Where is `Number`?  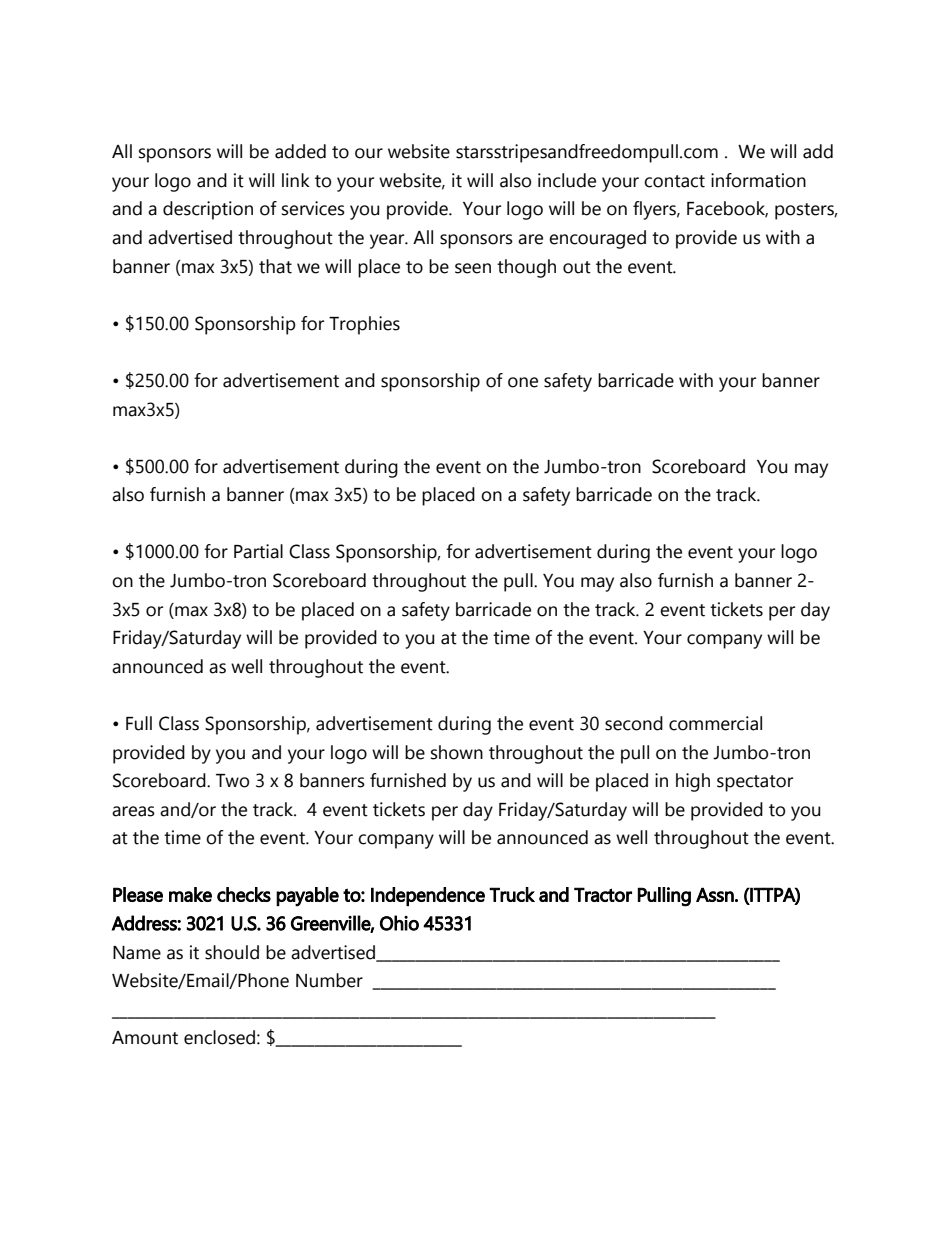 Number is located at coordinates (329, 980).
